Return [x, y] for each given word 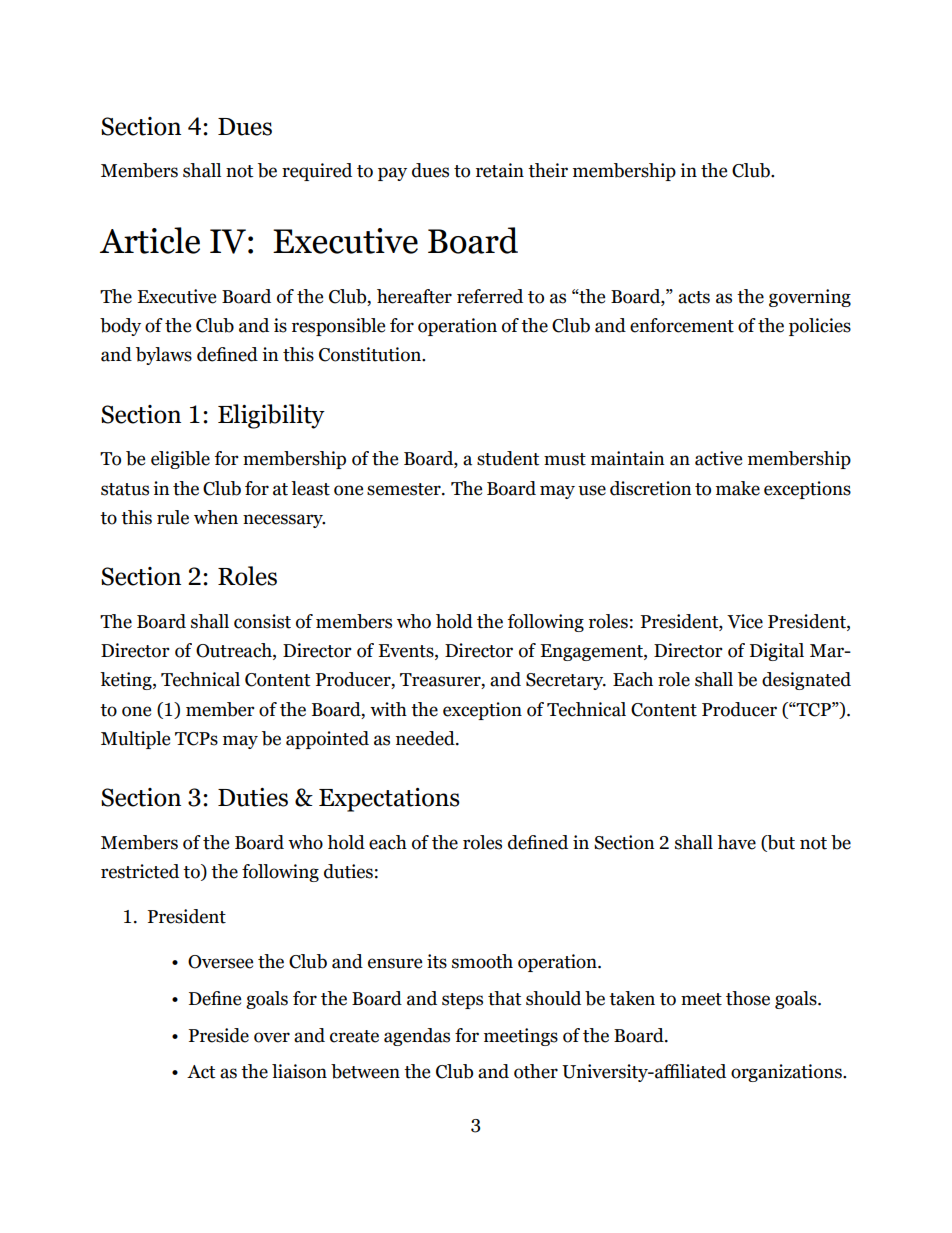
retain [500, 170]
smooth [482, 961]
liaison [299, 1071]
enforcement [682, 325]
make [738, 488]
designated [806, 681]
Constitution [371, 354]
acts [694, 297]
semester [405, 489]
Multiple [135, 740]
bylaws [164, 356]
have [736, 842]
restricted [140, 871]
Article [150, 240]
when [216, 517]
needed [426, 738]
